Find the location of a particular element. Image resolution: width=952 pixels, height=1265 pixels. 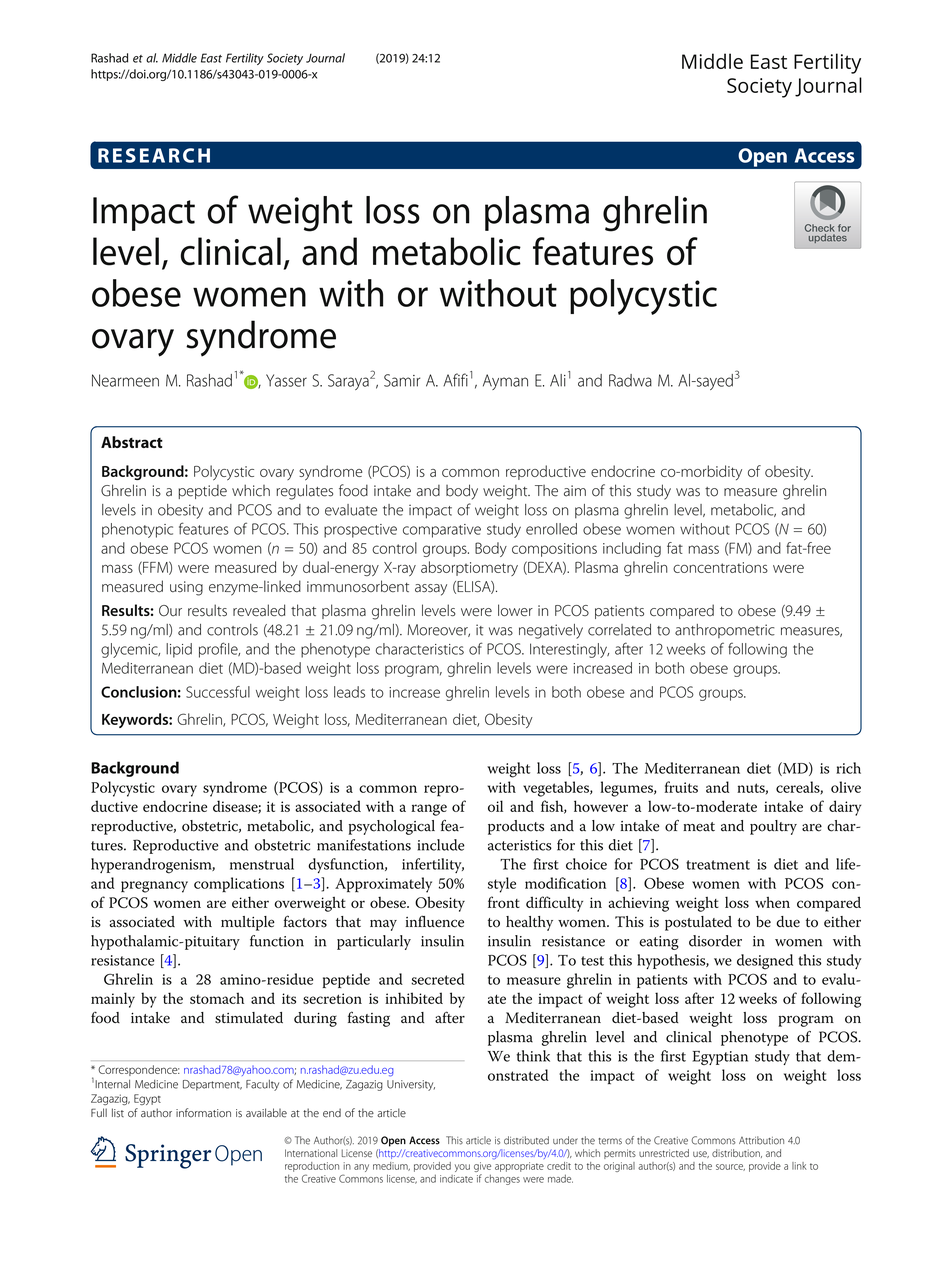

give is located at coordinates (482, 1167).
